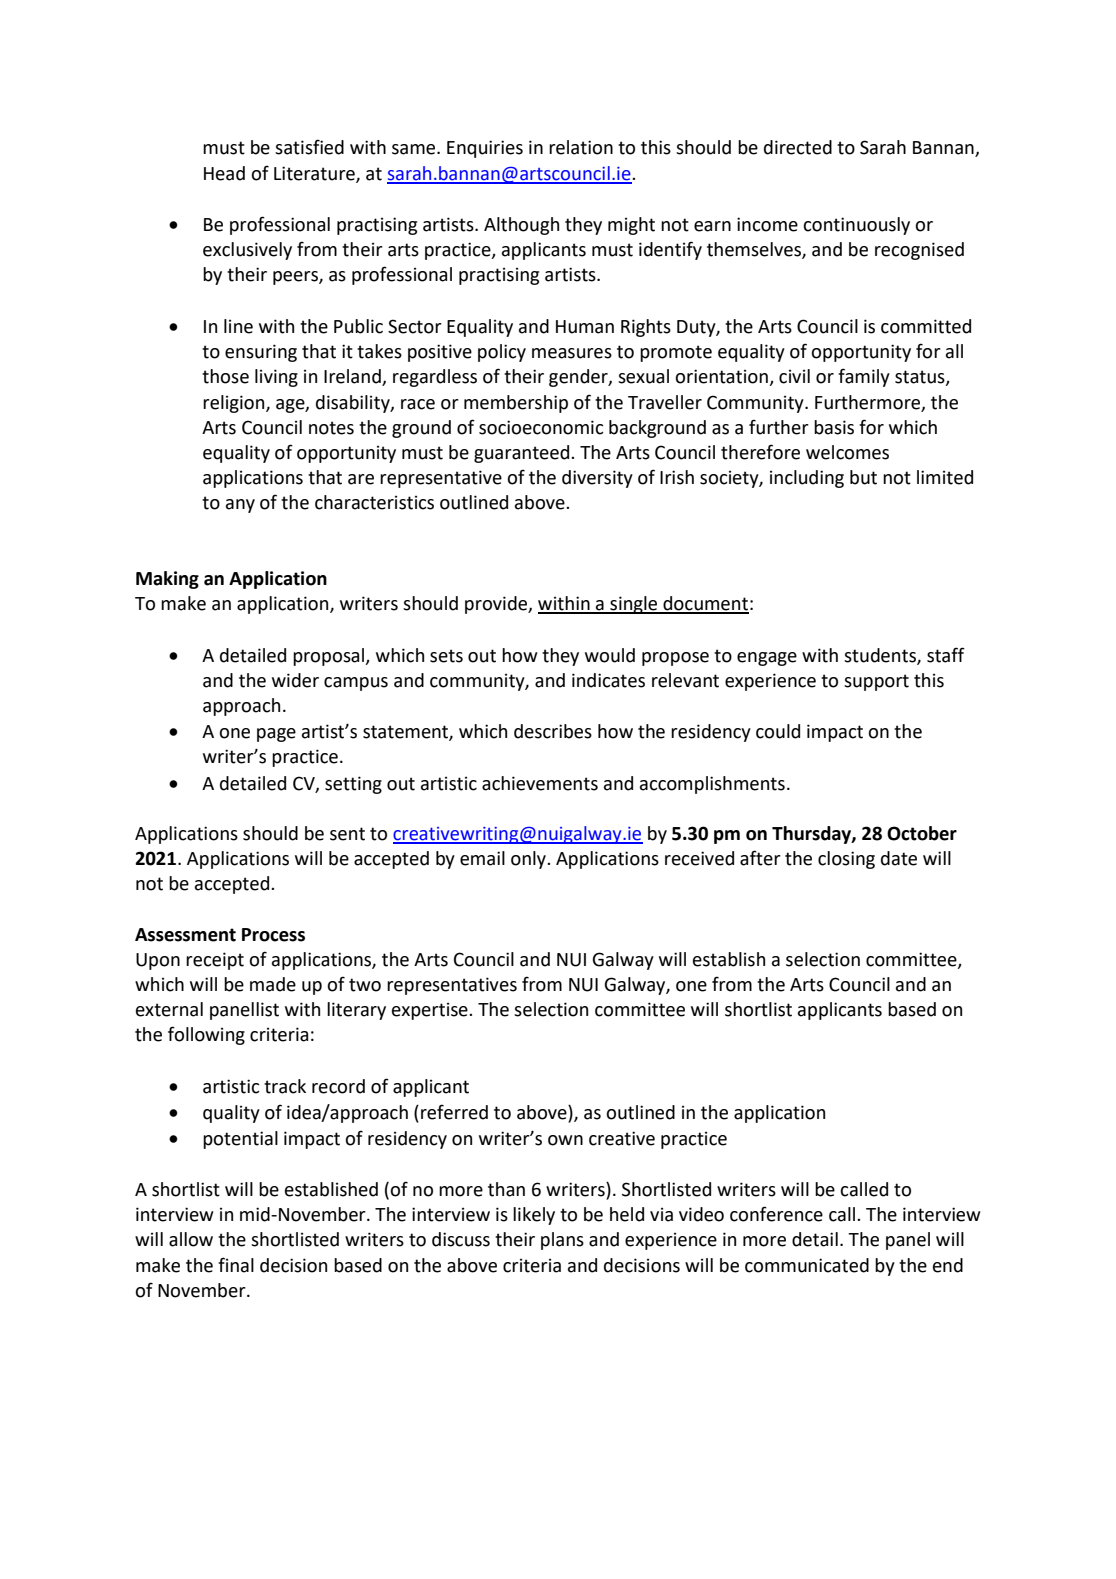 Image resolution: width=1116 pixels, height=1579 pixels. I want to click on support, so click(876, 682).
